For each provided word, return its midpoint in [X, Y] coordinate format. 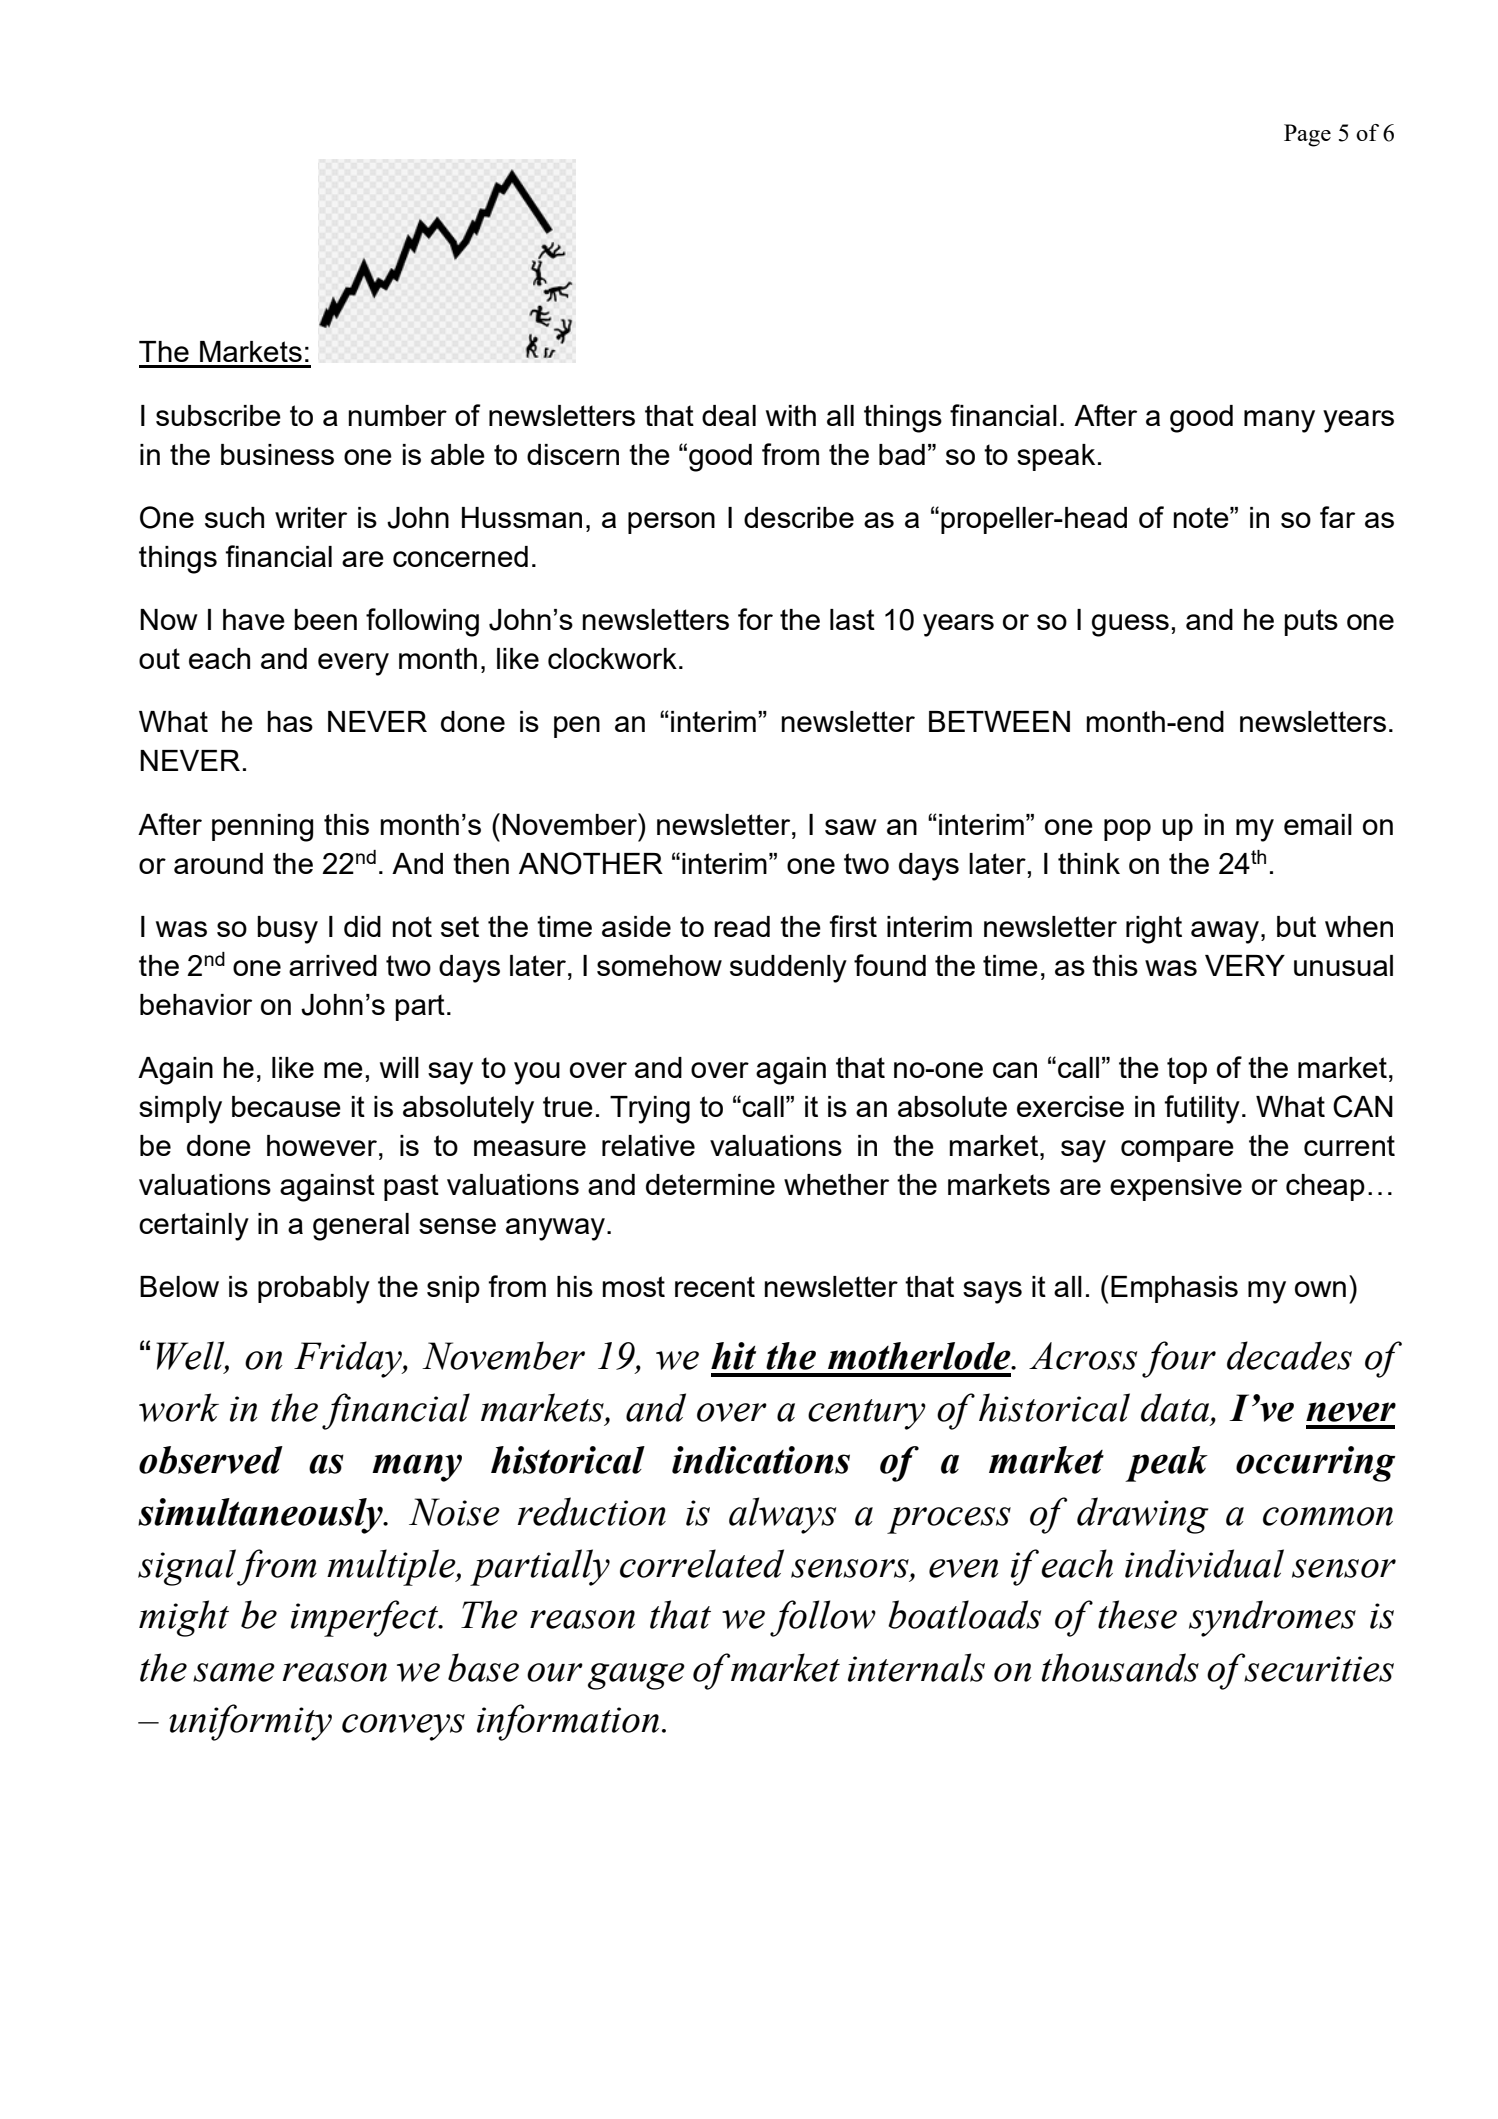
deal [729, 415]
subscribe [218, 415]
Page [1307, 135]
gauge [636, 1676]
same [234, 1672]
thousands [1120, 1667]
